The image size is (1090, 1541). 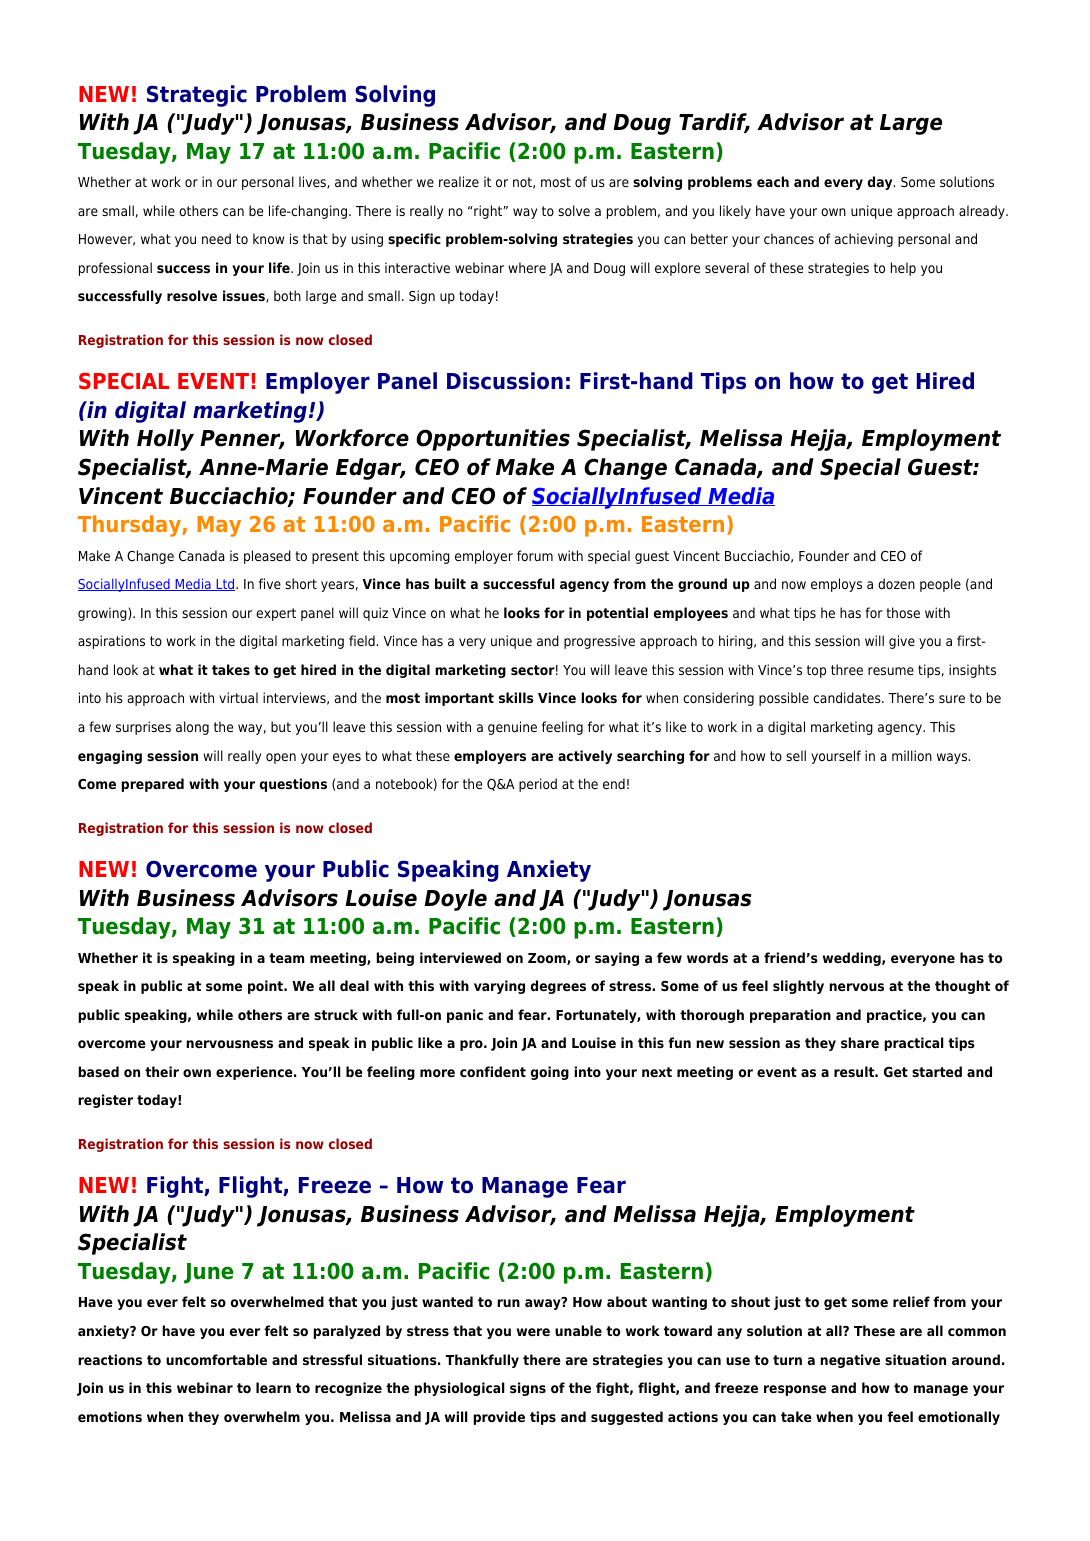 I want to click on each, so click(x=773, y=181).
